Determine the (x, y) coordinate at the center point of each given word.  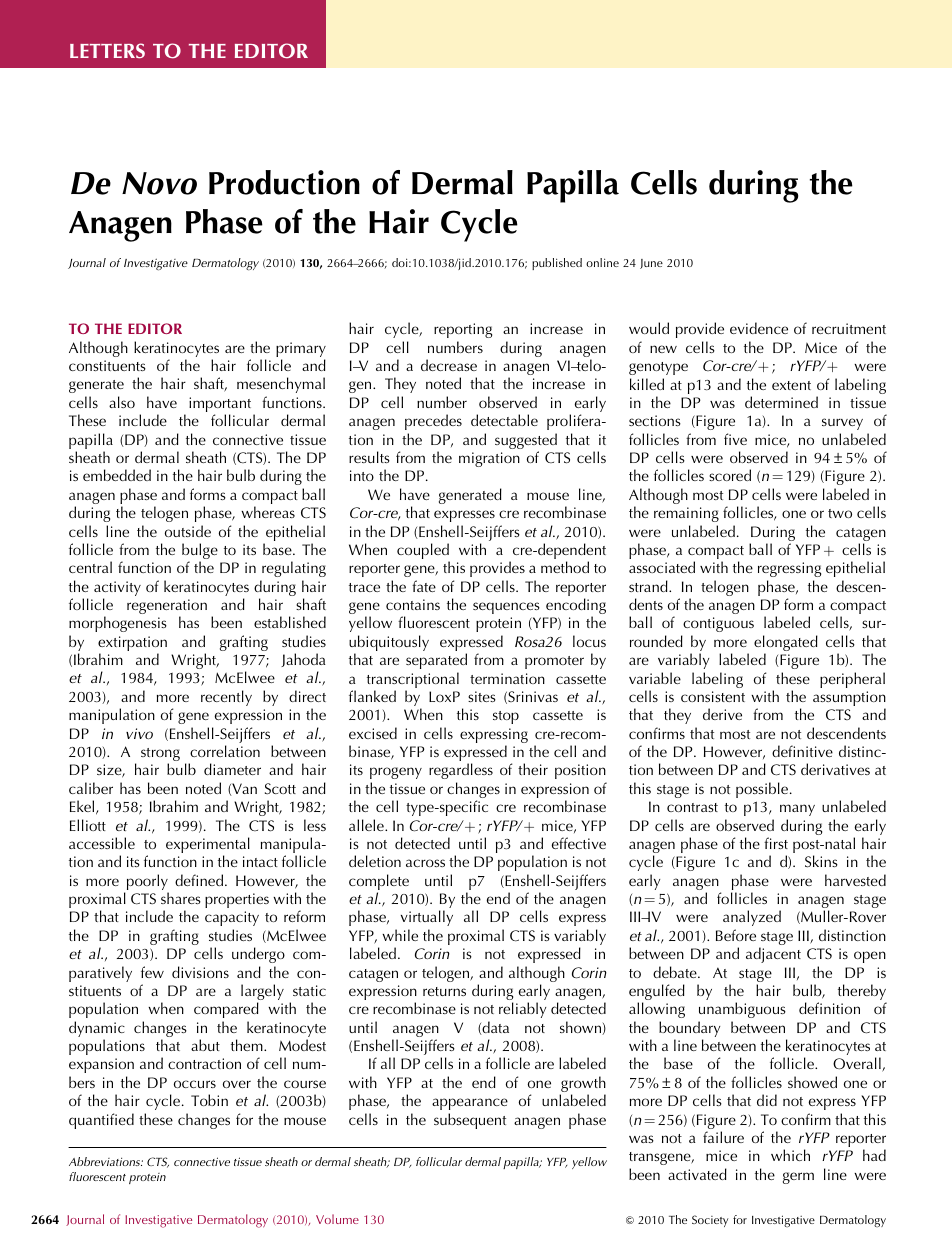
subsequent (470, 1121)
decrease (449, 365)
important (221, 406)
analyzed (752, 918)
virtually (427, 918)
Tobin (209, 1100)
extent (791, 385)
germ (798, 1178)
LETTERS (107, 51)
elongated (786, 644)
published (557, 264)
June (651, 264)
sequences (506, 608)
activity (117, 590)
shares (181, 898)
